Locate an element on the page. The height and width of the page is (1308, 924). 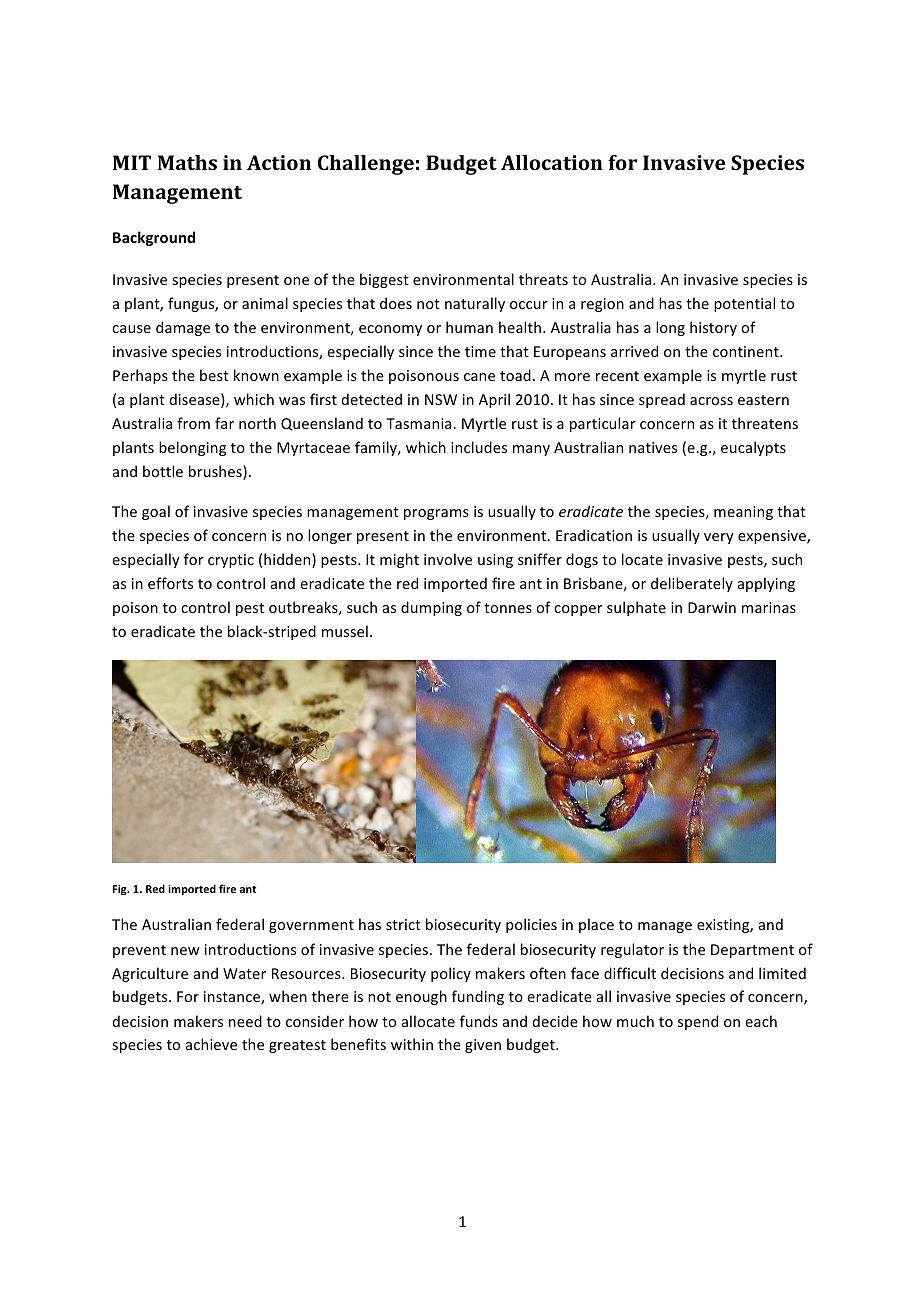
Allocation is located at coordinates (552, 162).
